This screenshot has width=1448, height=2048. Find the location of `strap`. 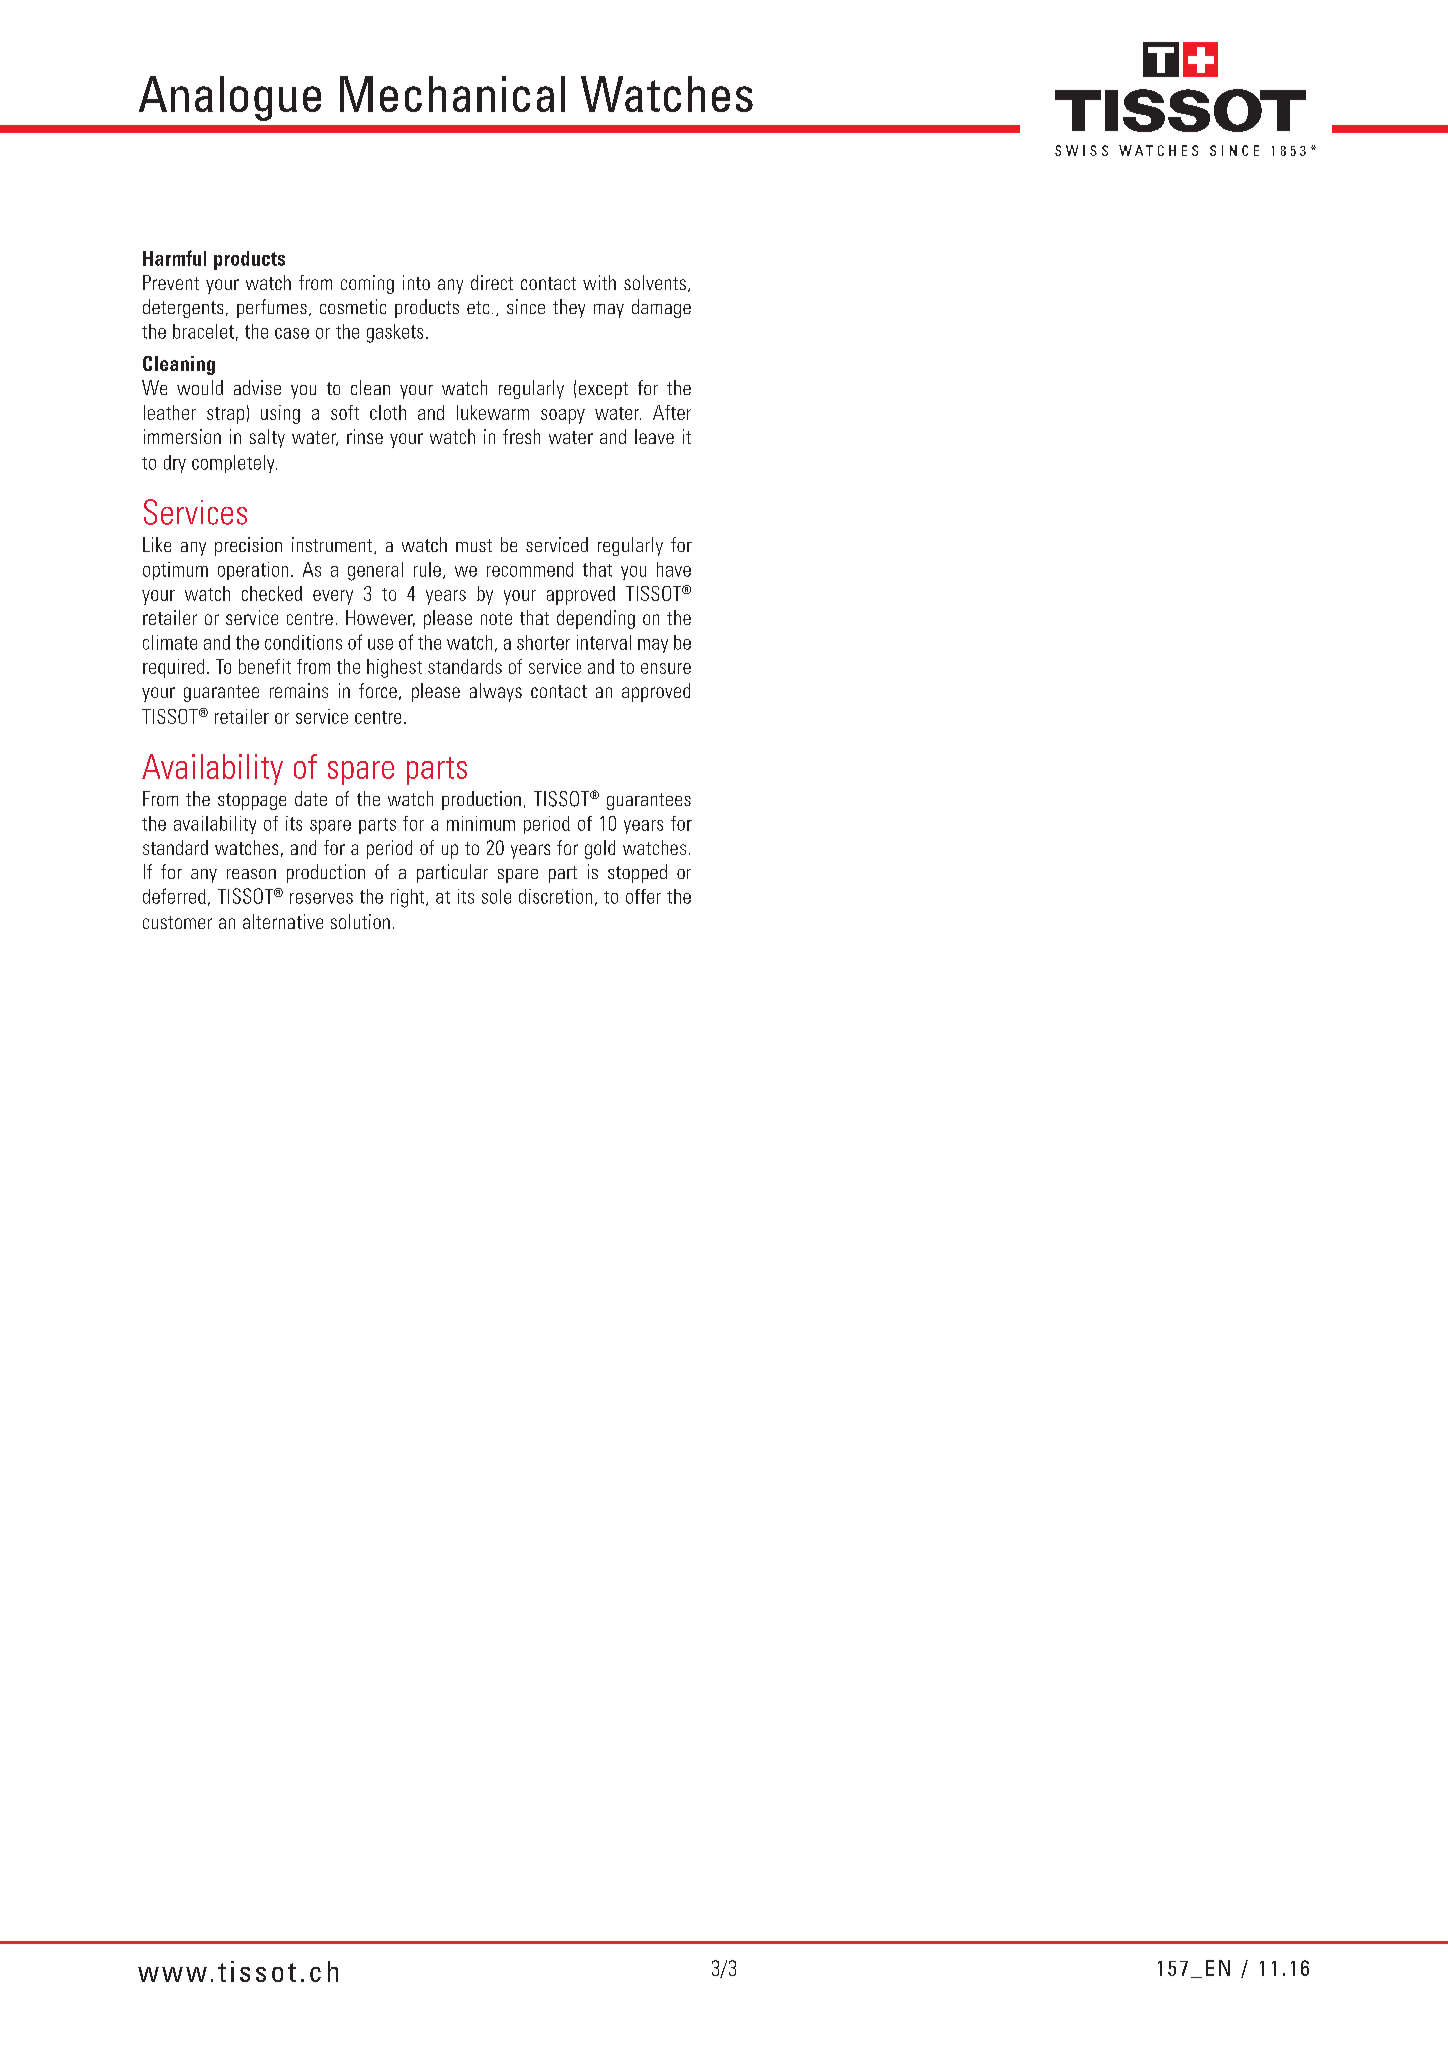

strap is located at coordinates (225, 415).
